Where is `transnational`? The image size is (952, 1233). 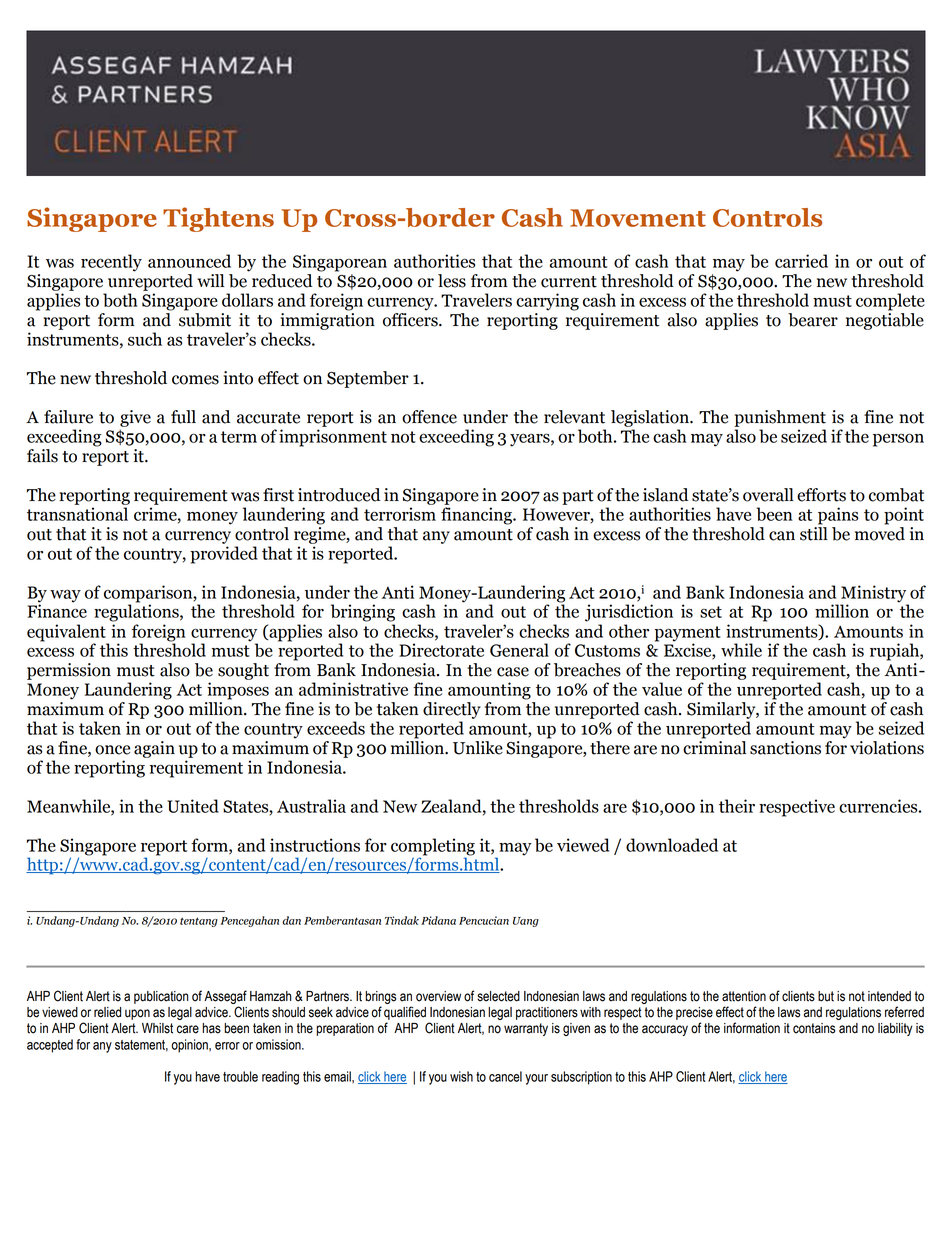
transnational is located at coordinates (77, 514).
